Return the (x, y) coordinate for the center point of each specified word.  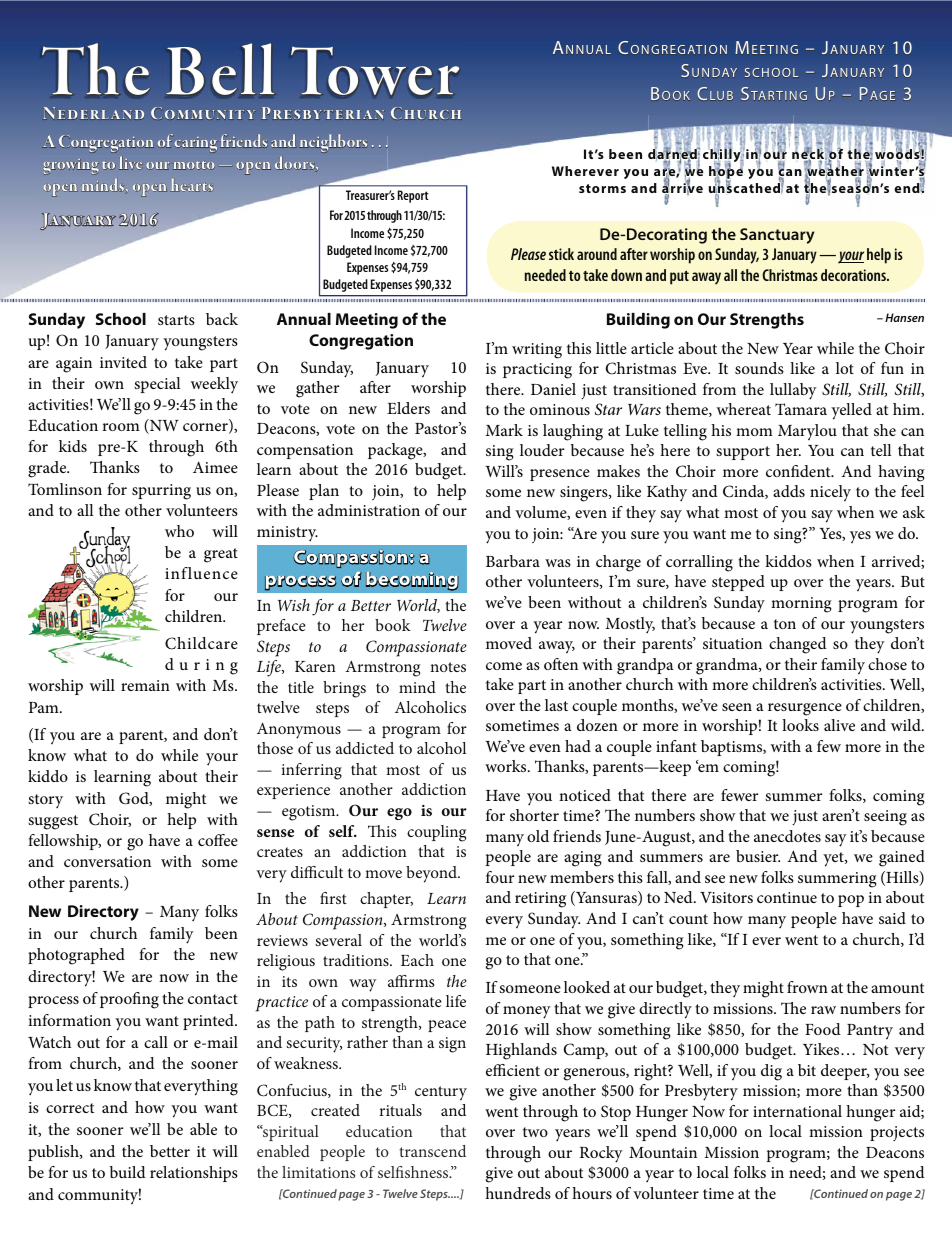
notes (448, 667)
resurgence (805, 709)
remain (145, 685)
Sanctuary (777, 236)
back (222, 319)
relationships (194, 1174)
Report (413, 196)
